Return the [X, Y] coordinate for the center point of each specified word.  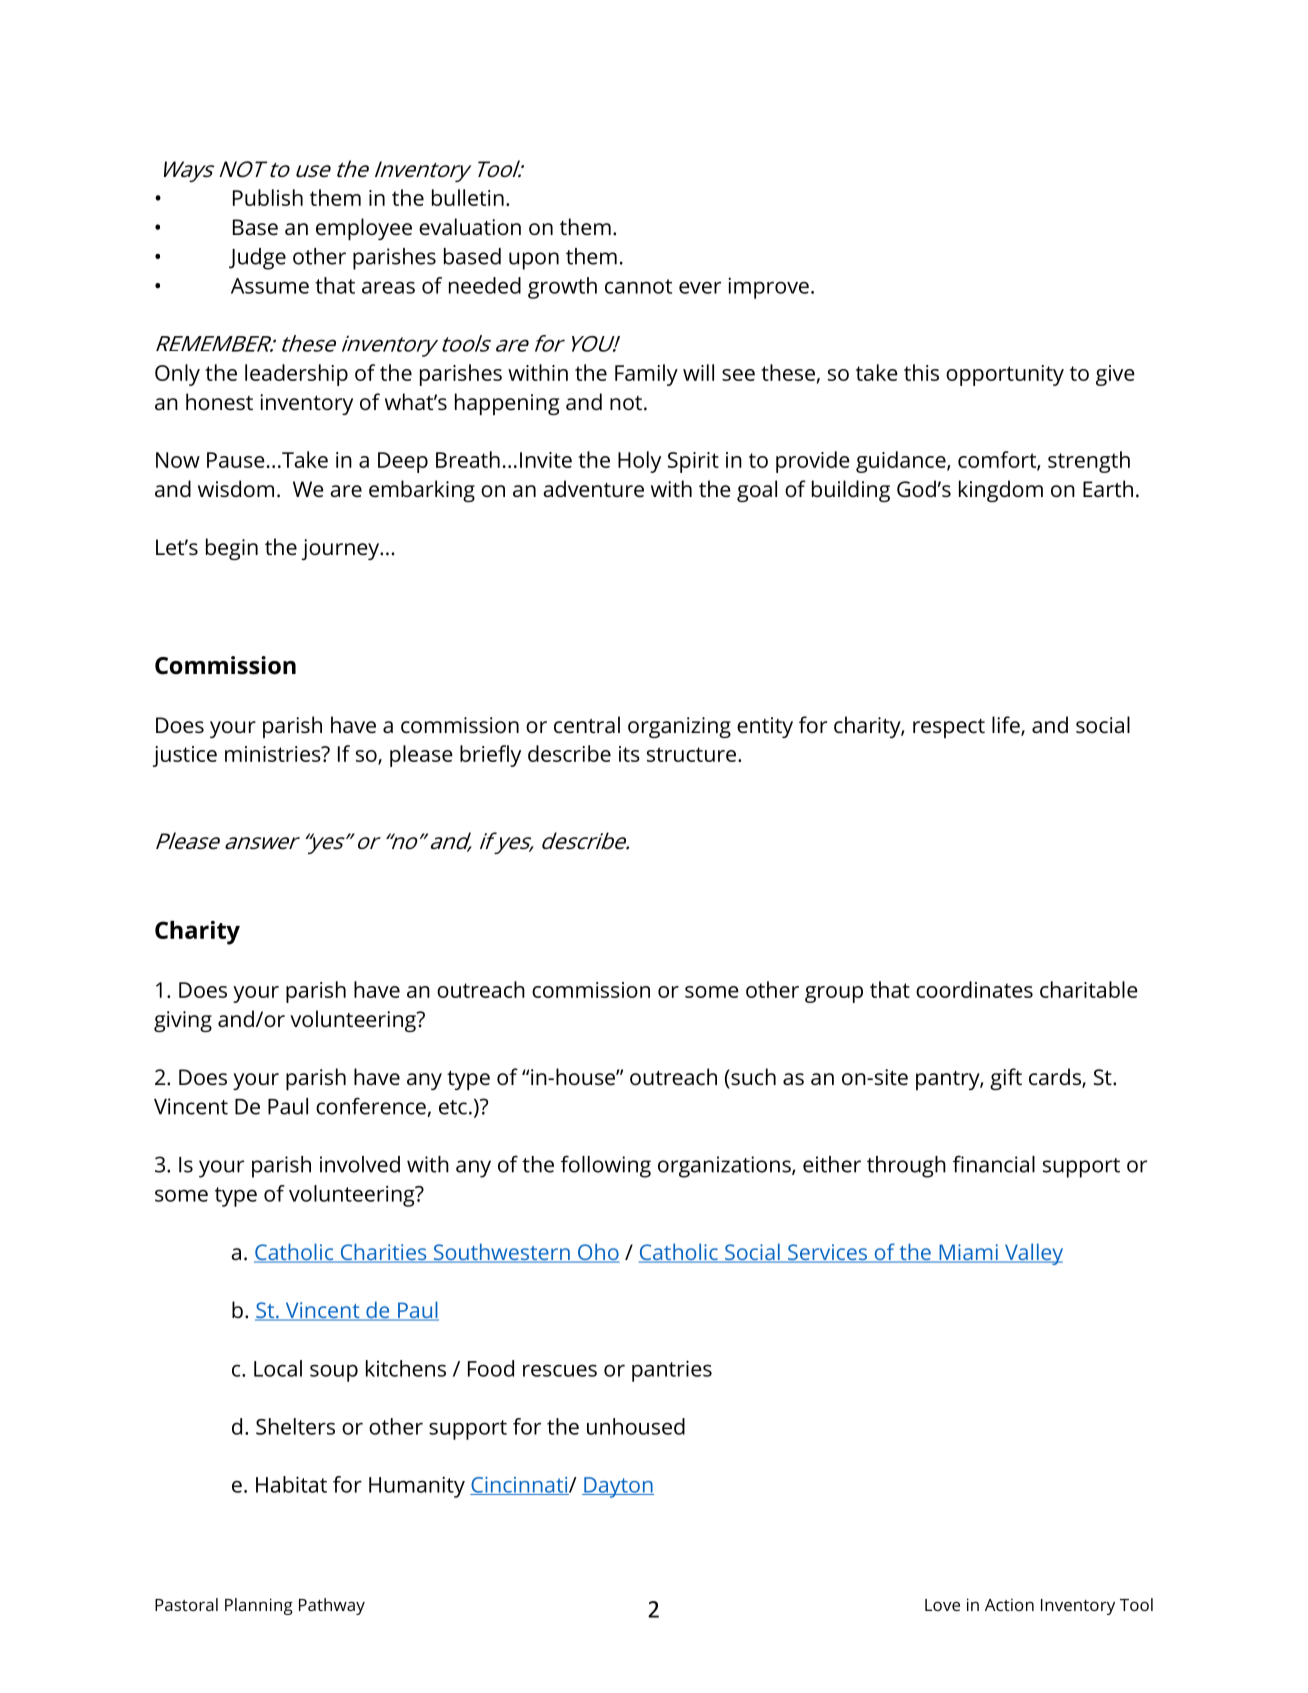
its [629, 754]
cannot [638, 286]
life [1007, 726]
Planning [259, 1606]
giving [183, 1021]
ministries [274, 754]
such [752, 1076]
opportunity [1005, 375]
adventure [593, 488]
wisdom [236, 488]
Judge [257, 259]
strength [1089, 462]
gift [1006, 1079]
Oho [598, 1253]
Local [278, 1368]
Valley [1032, 1254]
